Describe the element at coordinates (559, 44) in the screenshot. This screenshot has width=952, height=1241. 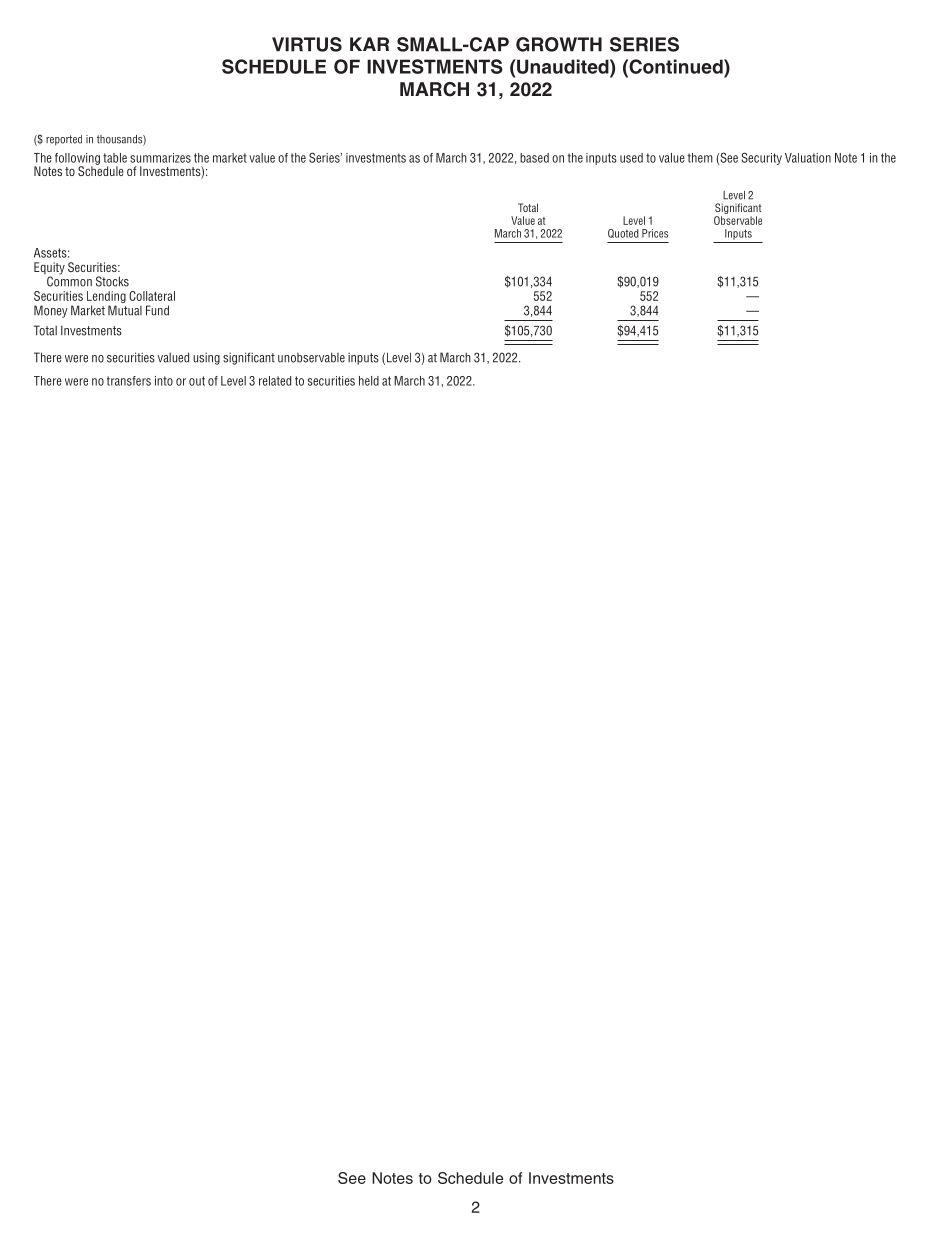
I see `GROWTH` at that location.
